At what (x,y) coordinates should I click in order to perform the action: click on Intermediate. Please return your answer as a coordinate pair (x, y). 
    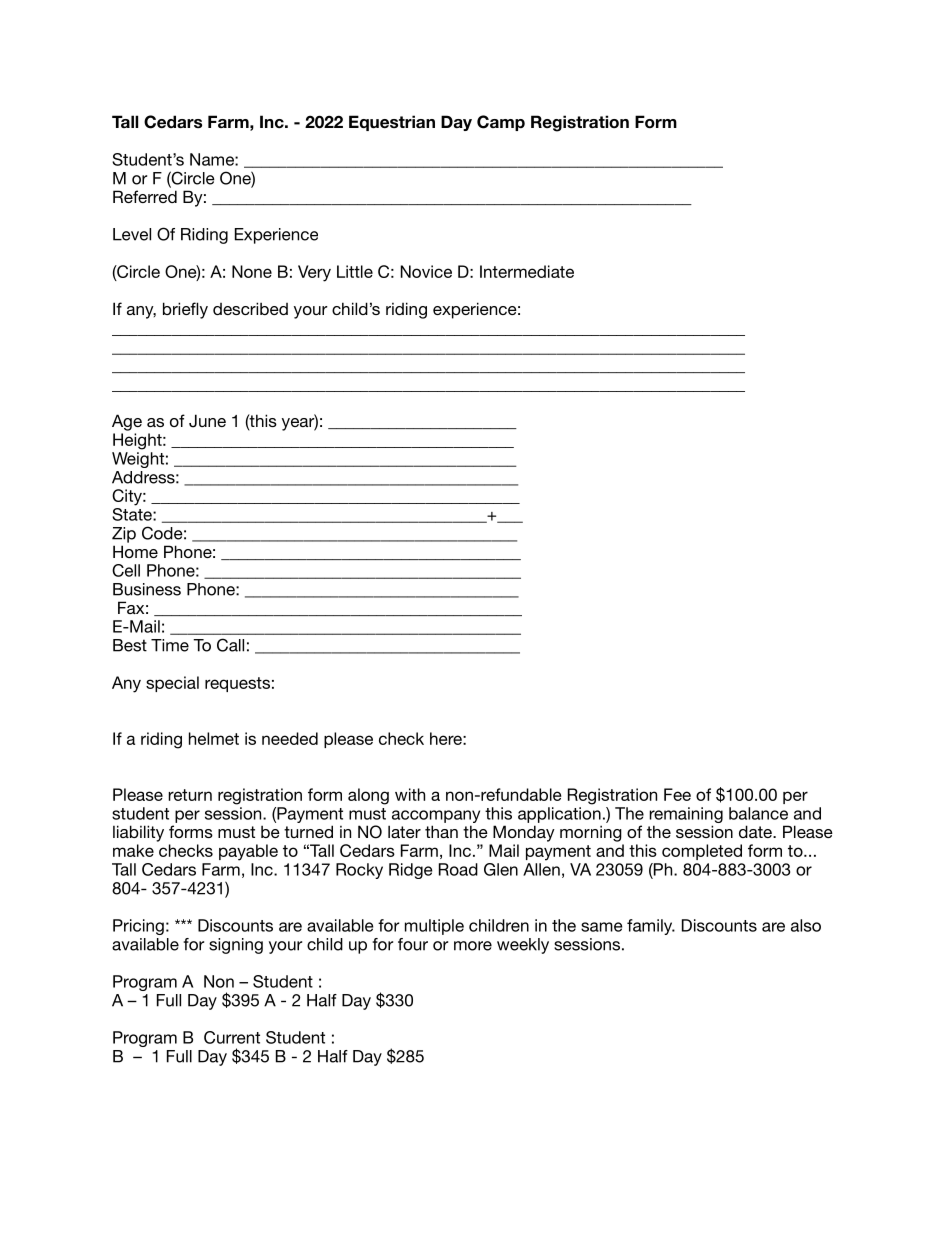
    Looking at the image, I should click on (527, 271).
